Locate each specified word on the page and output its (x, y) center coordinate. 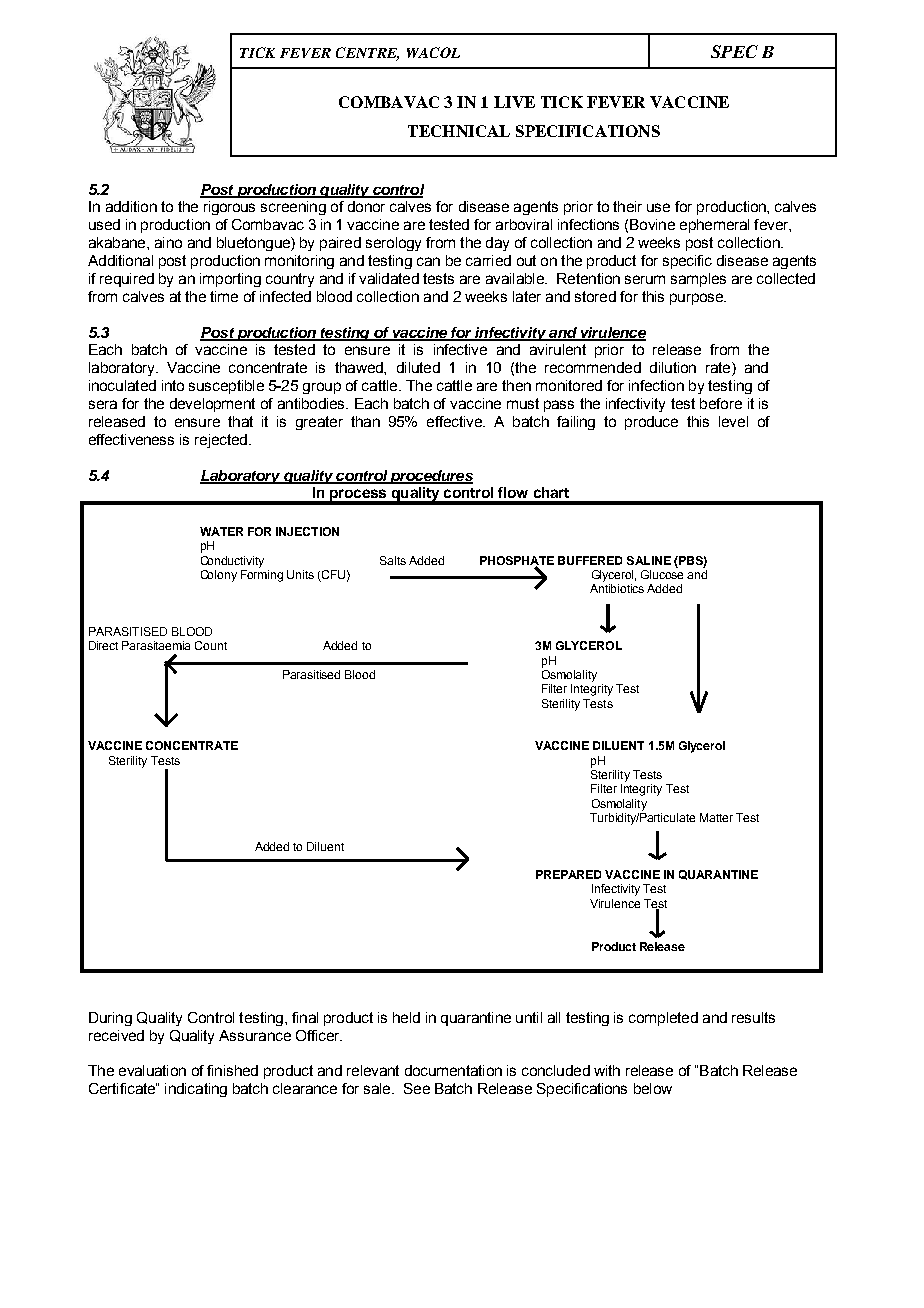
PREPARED (568, 874)
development (212, 405)
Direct (103, 645)
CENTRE (367, 54)
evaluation (152, 1070)
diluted (418, 367)
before (721, 403)
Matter (716, 817)
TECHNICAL (459, 131)
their (627, 206)
